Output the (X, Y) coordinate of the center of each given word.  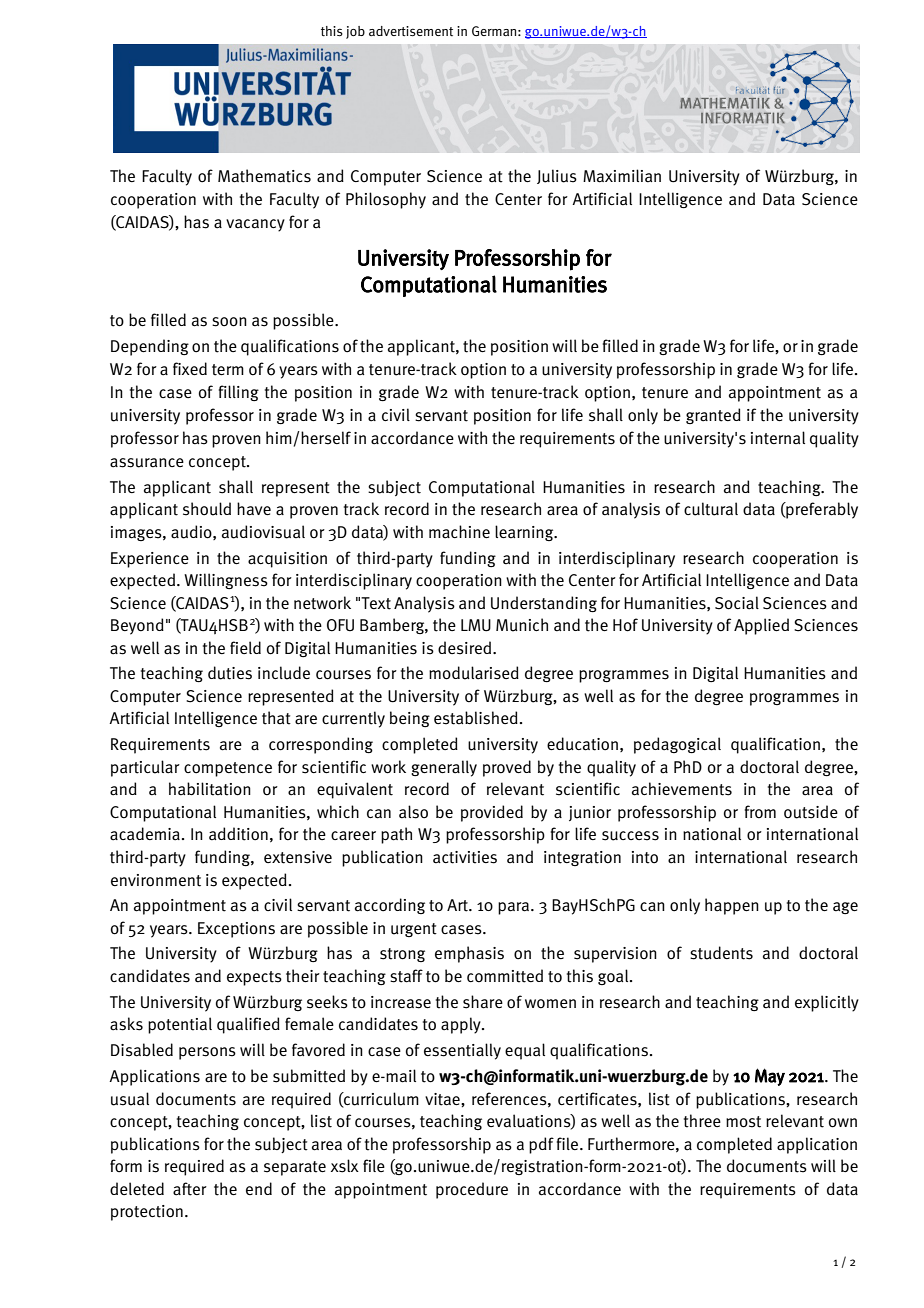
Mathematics (264, 176)
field (245, 647)
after (190, 1189)
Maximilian (622, 176)
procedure (472, 1190)
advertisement (411, 31)
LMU (476, 625)
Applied (761, 626)
